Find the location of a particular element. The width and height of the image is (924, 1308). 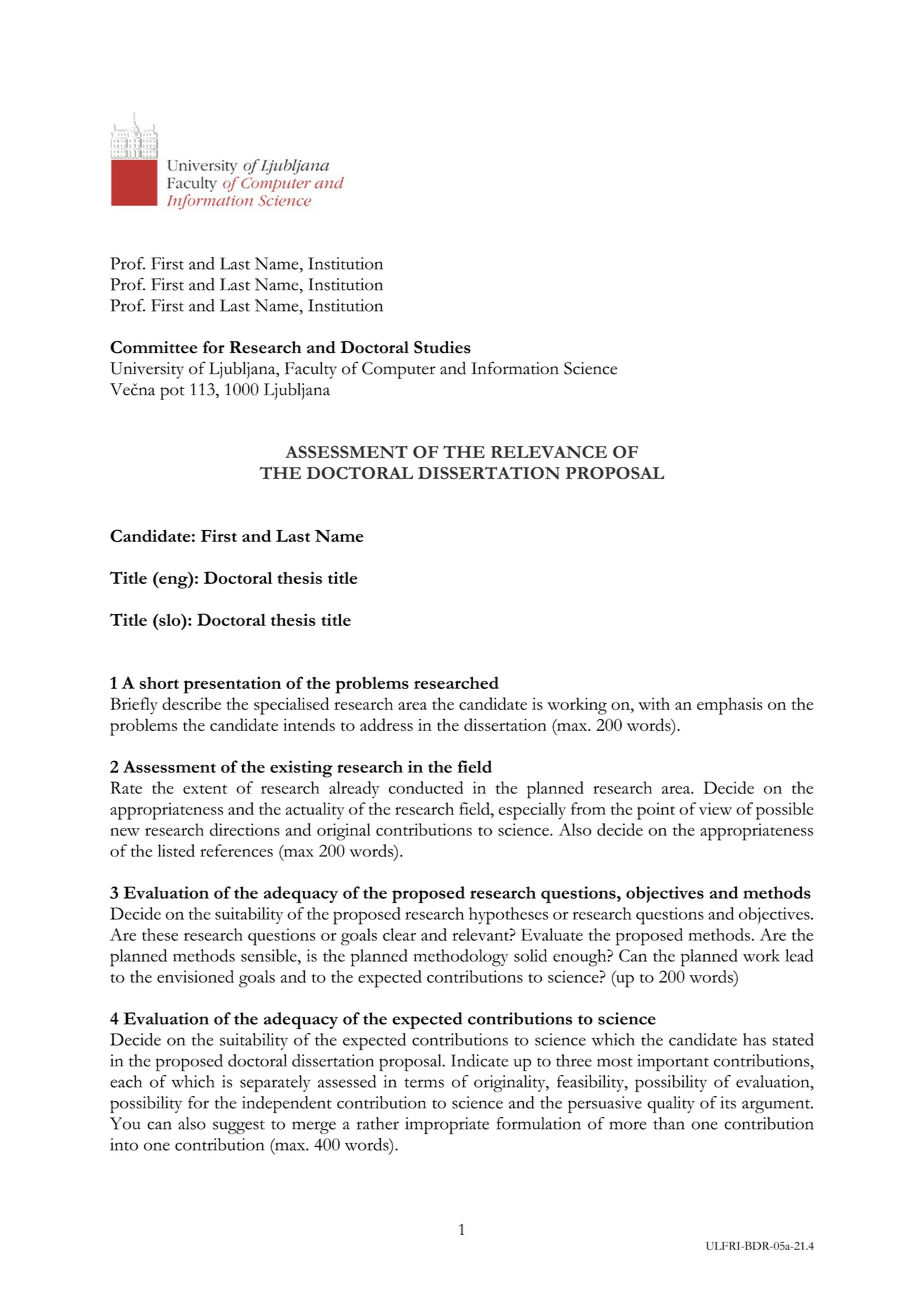

extent is located at coordinates (205, 789).
